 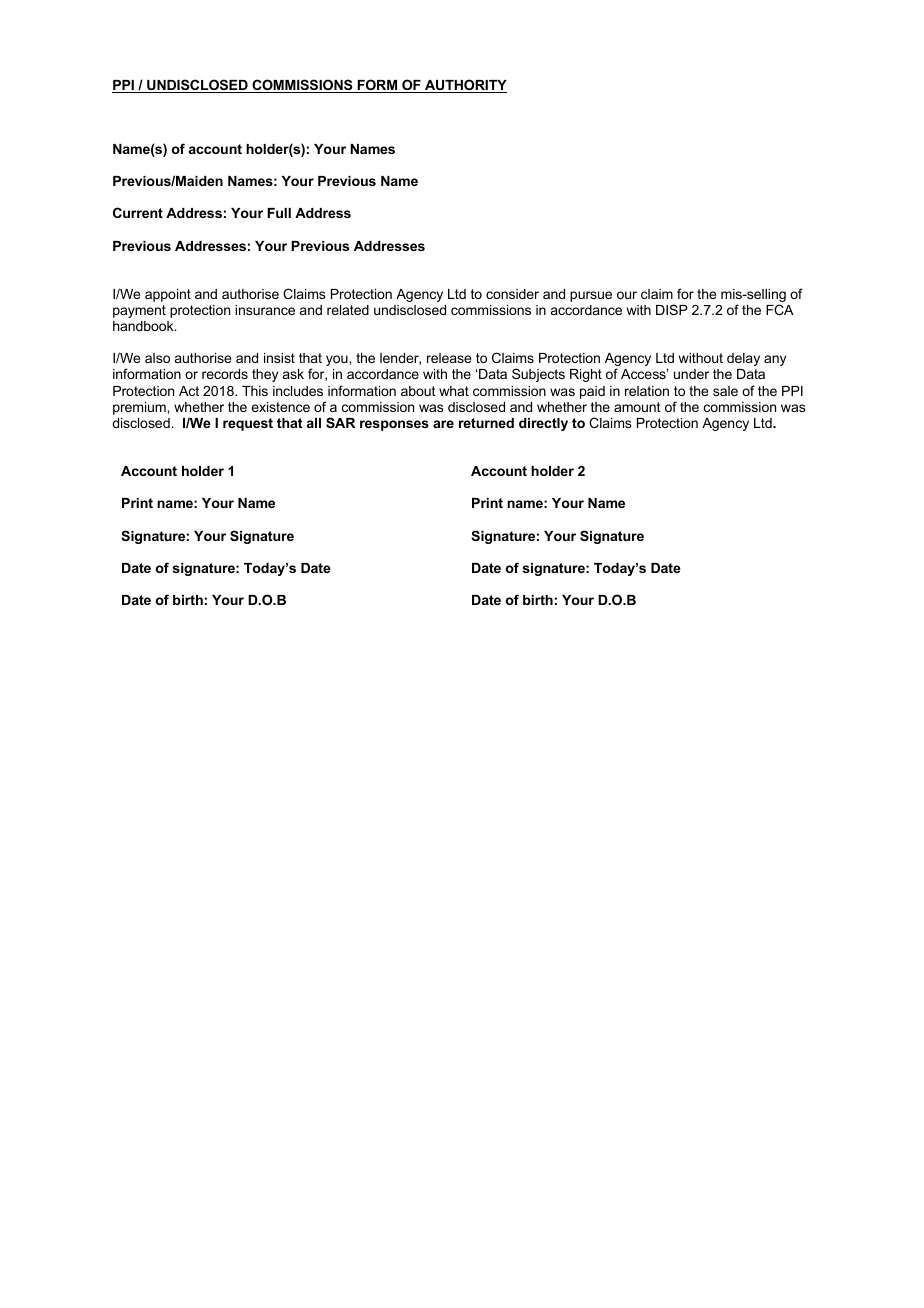 What do you see at coordinates (443, 424) in the screenshot?
I see `are` at bounding box center [443, 424].
